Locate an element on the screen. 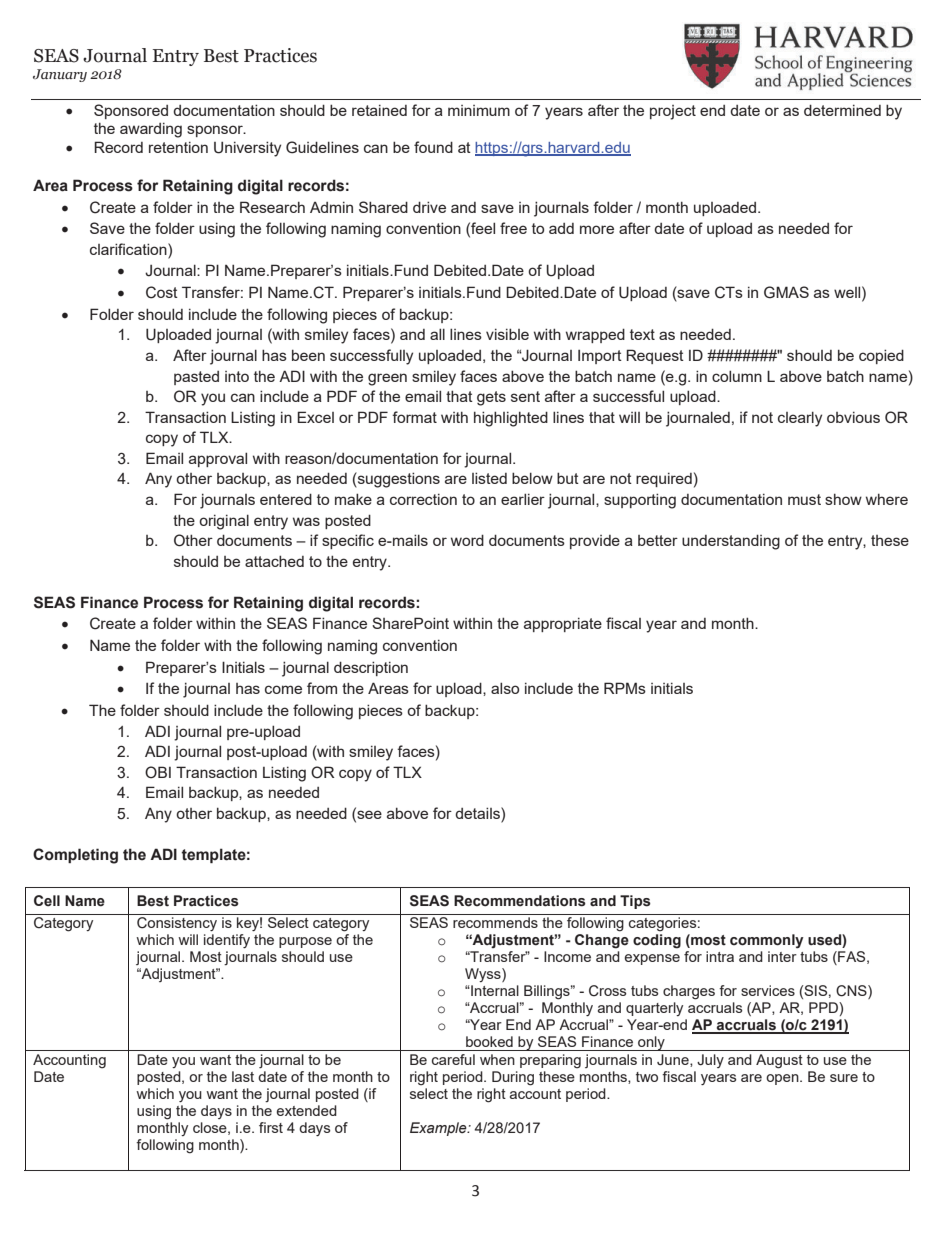 The height and width of the screenshot is (1233, 952). Tips is located at coordinates (635, 902).
